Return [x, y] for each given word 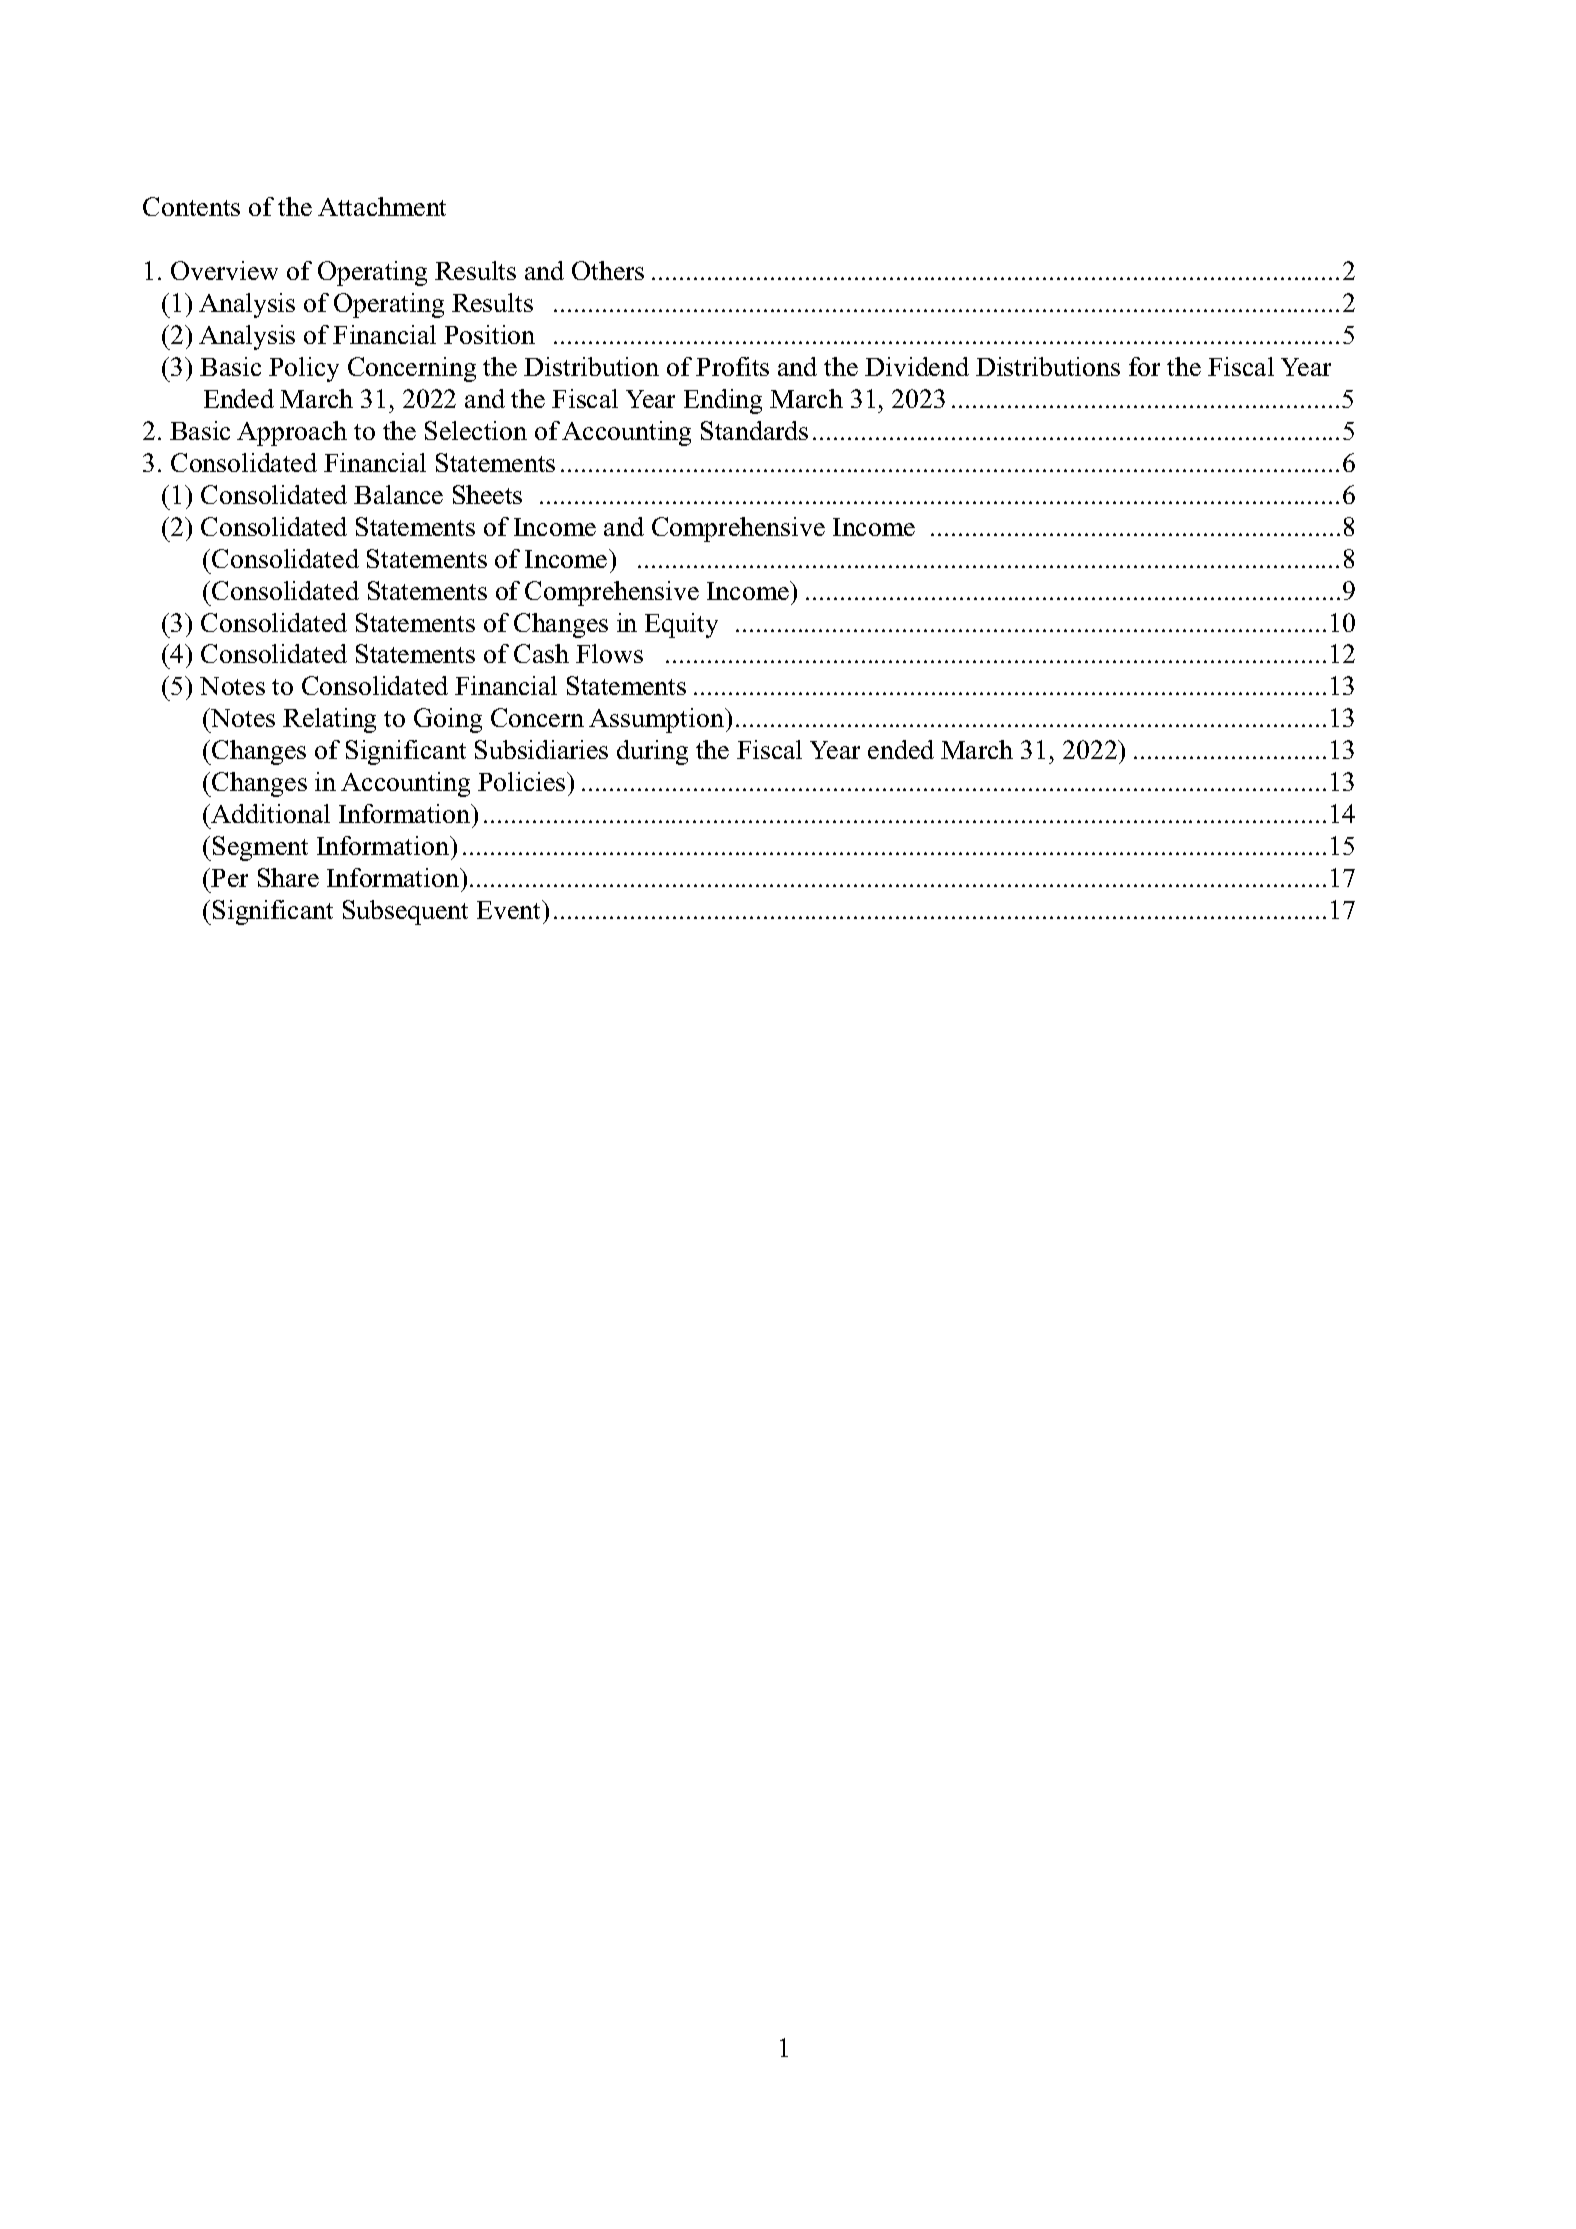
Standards [754, 430]
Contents [191, 206]
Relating [329, 720]
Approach [292, 433]
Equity [681, 625]
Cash [541, 653]
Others [608, 270]
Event [510, 909]
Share [288, 877]
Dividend [917, 366]
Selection [476, 430]
